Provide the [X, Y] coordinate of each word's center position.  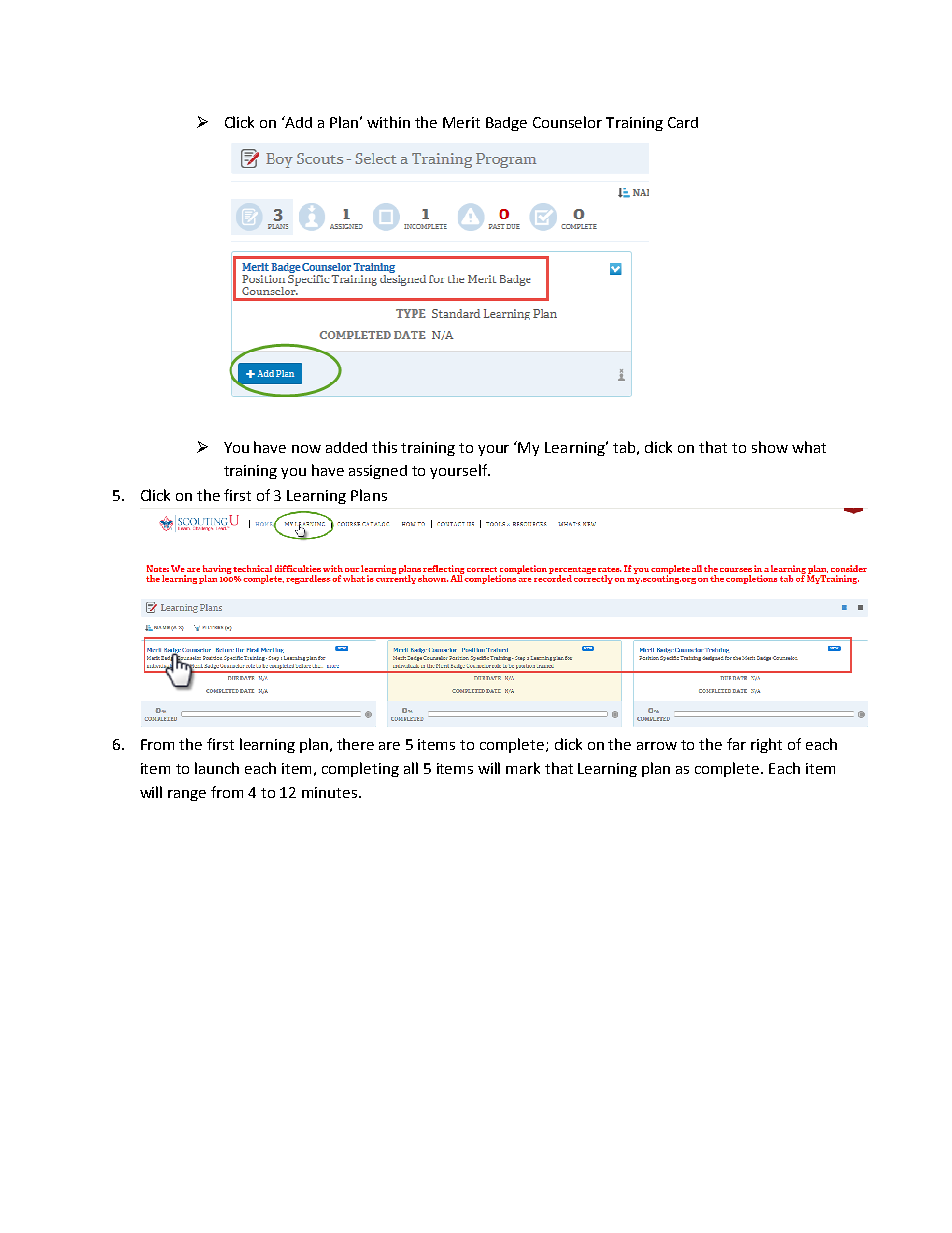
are [389, 746]
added [346, 447]
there [355, 744]
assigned [378, 472]
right [766, 745]
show [770, 447]
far [736, 744]
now [306, 449]
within [388, 122]
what [809, 447]
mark [523, 768]
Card [683, 122]
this [384, 447]
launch [217, 768]
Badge [506, 124]
